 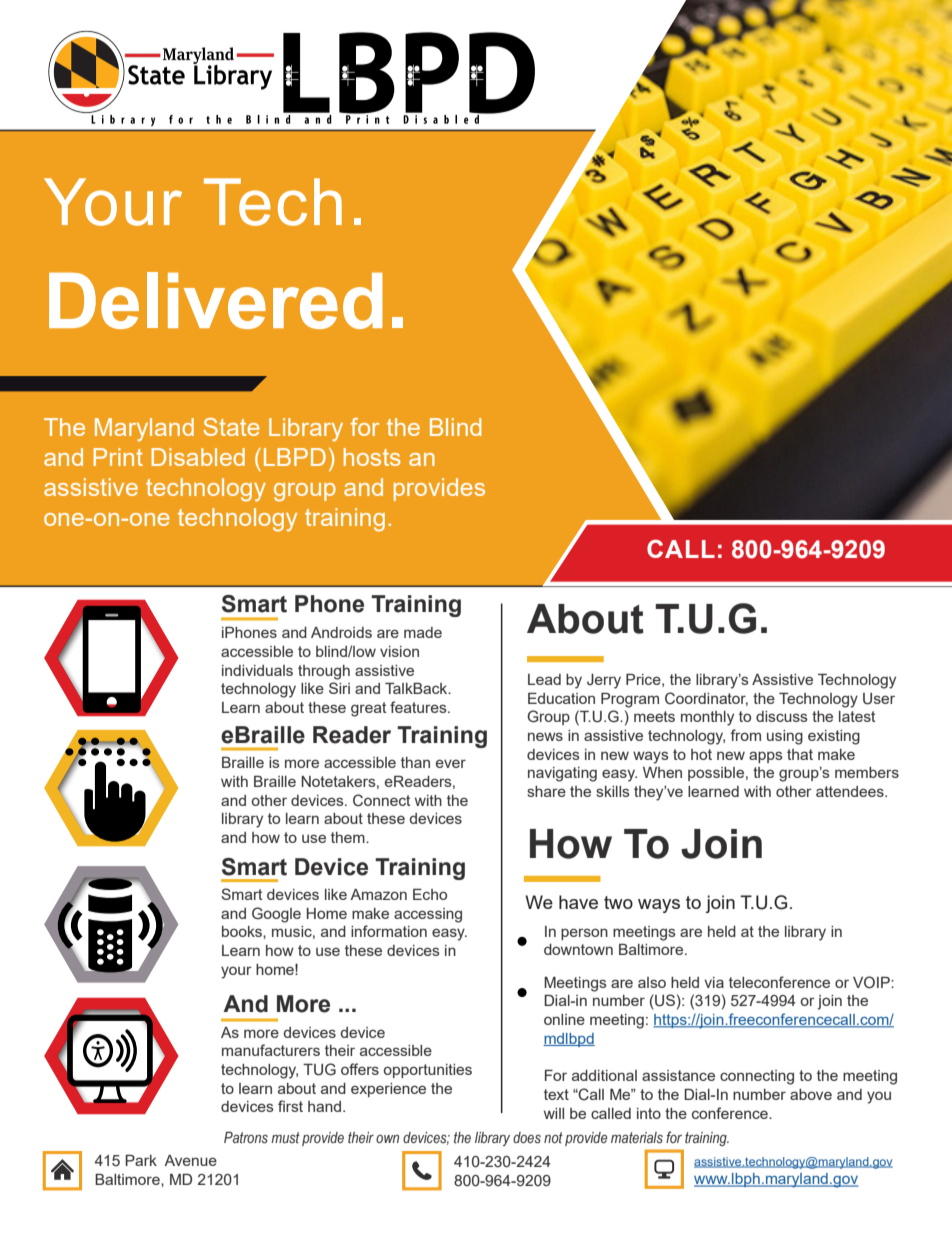 I want to click on using, so click(x=785, y=737).
